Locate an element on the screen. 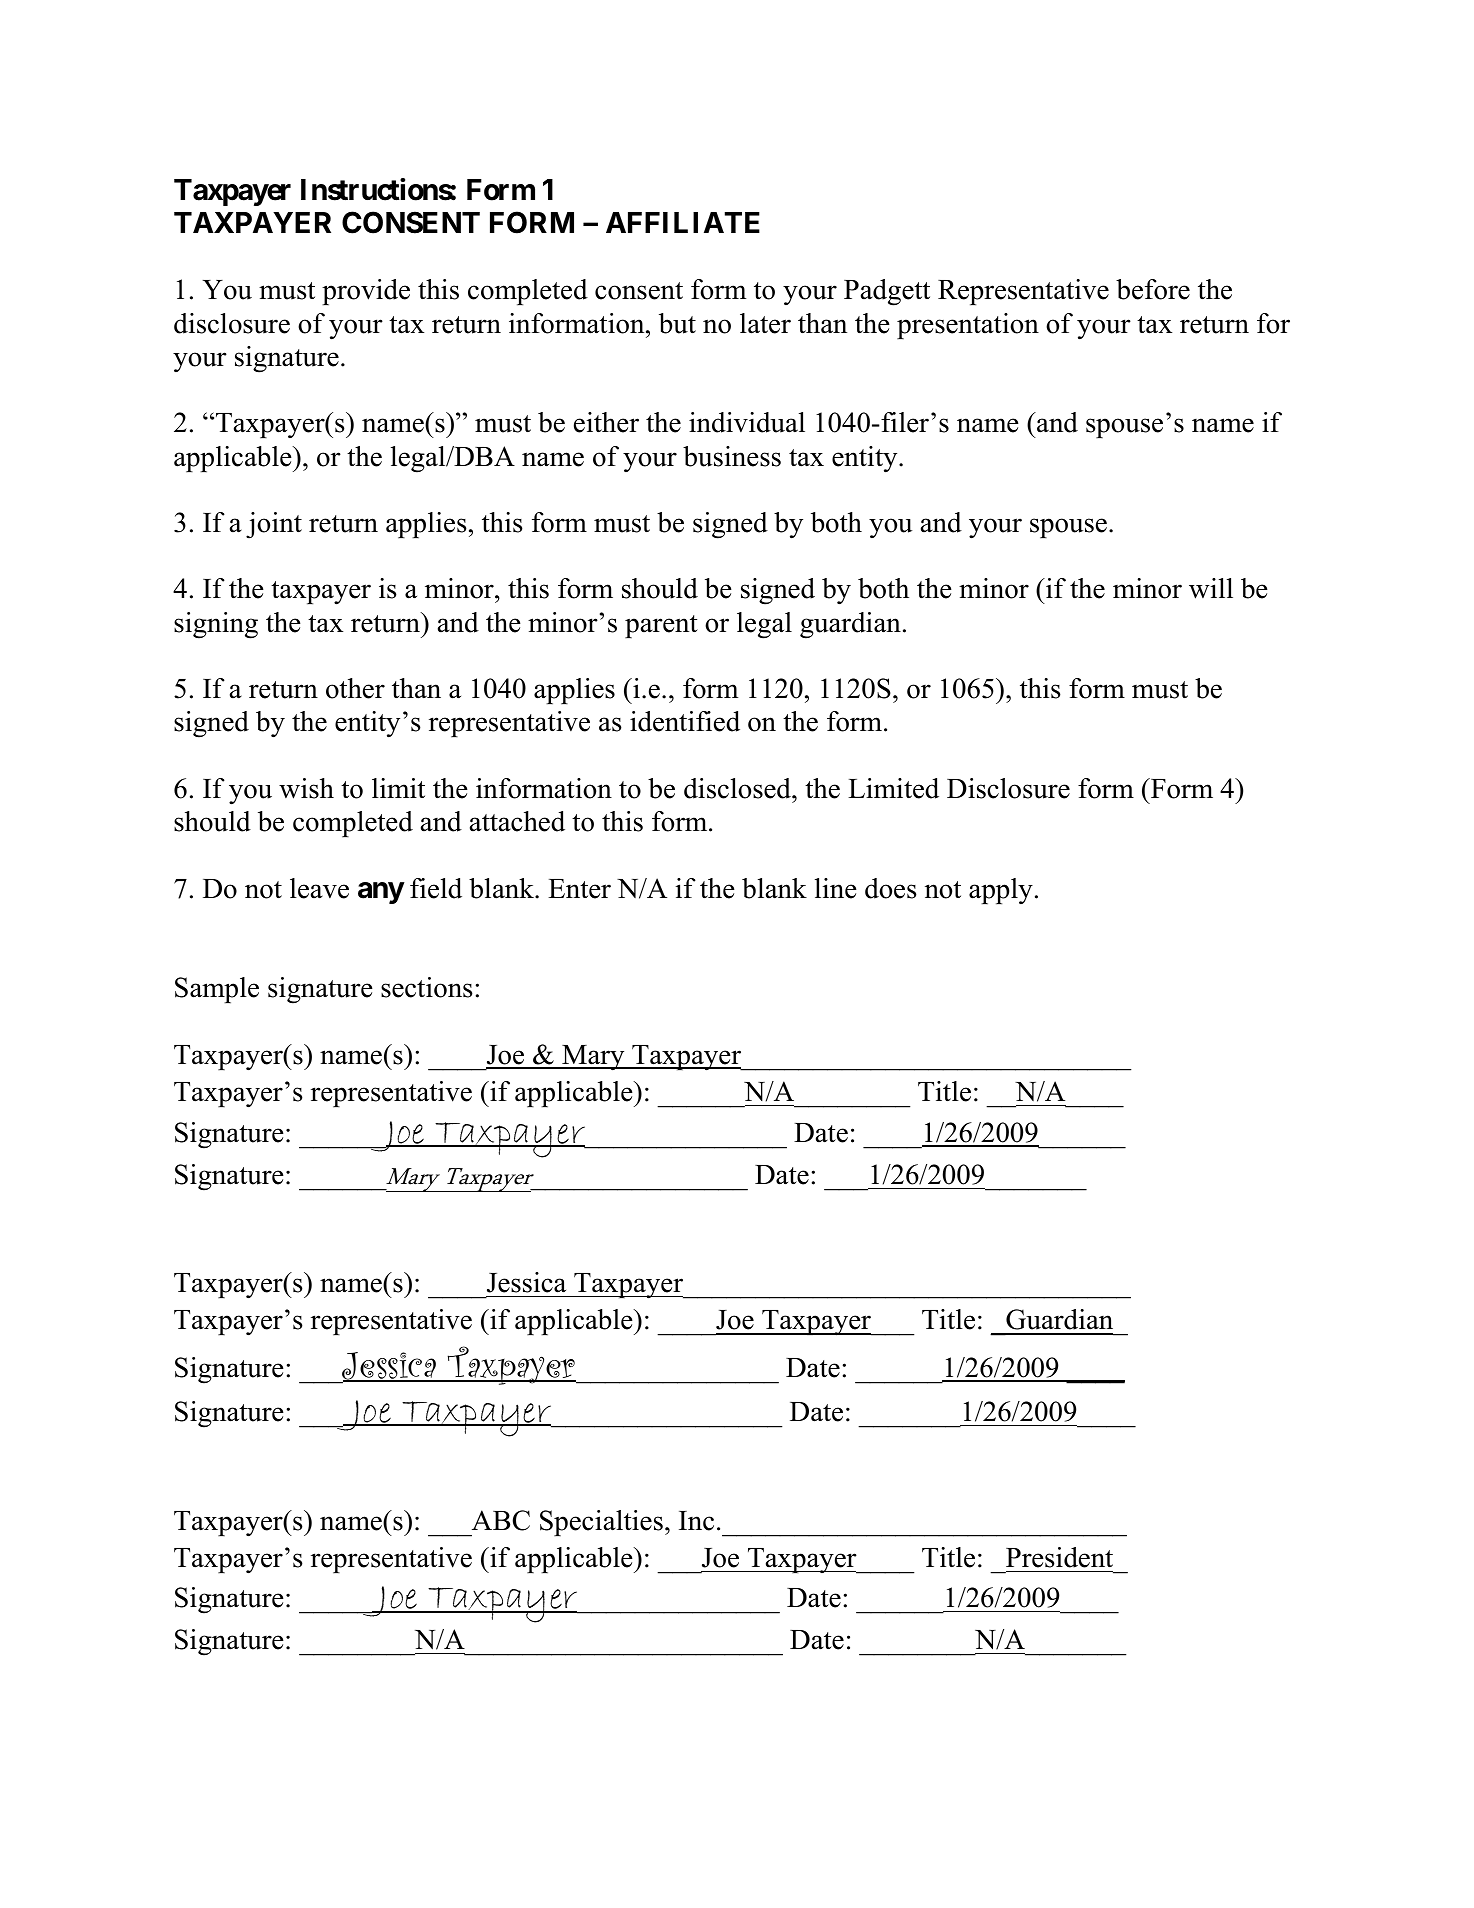 This screenshot has width=1474, height=1908. provide is located at coordinates (366, 292).
